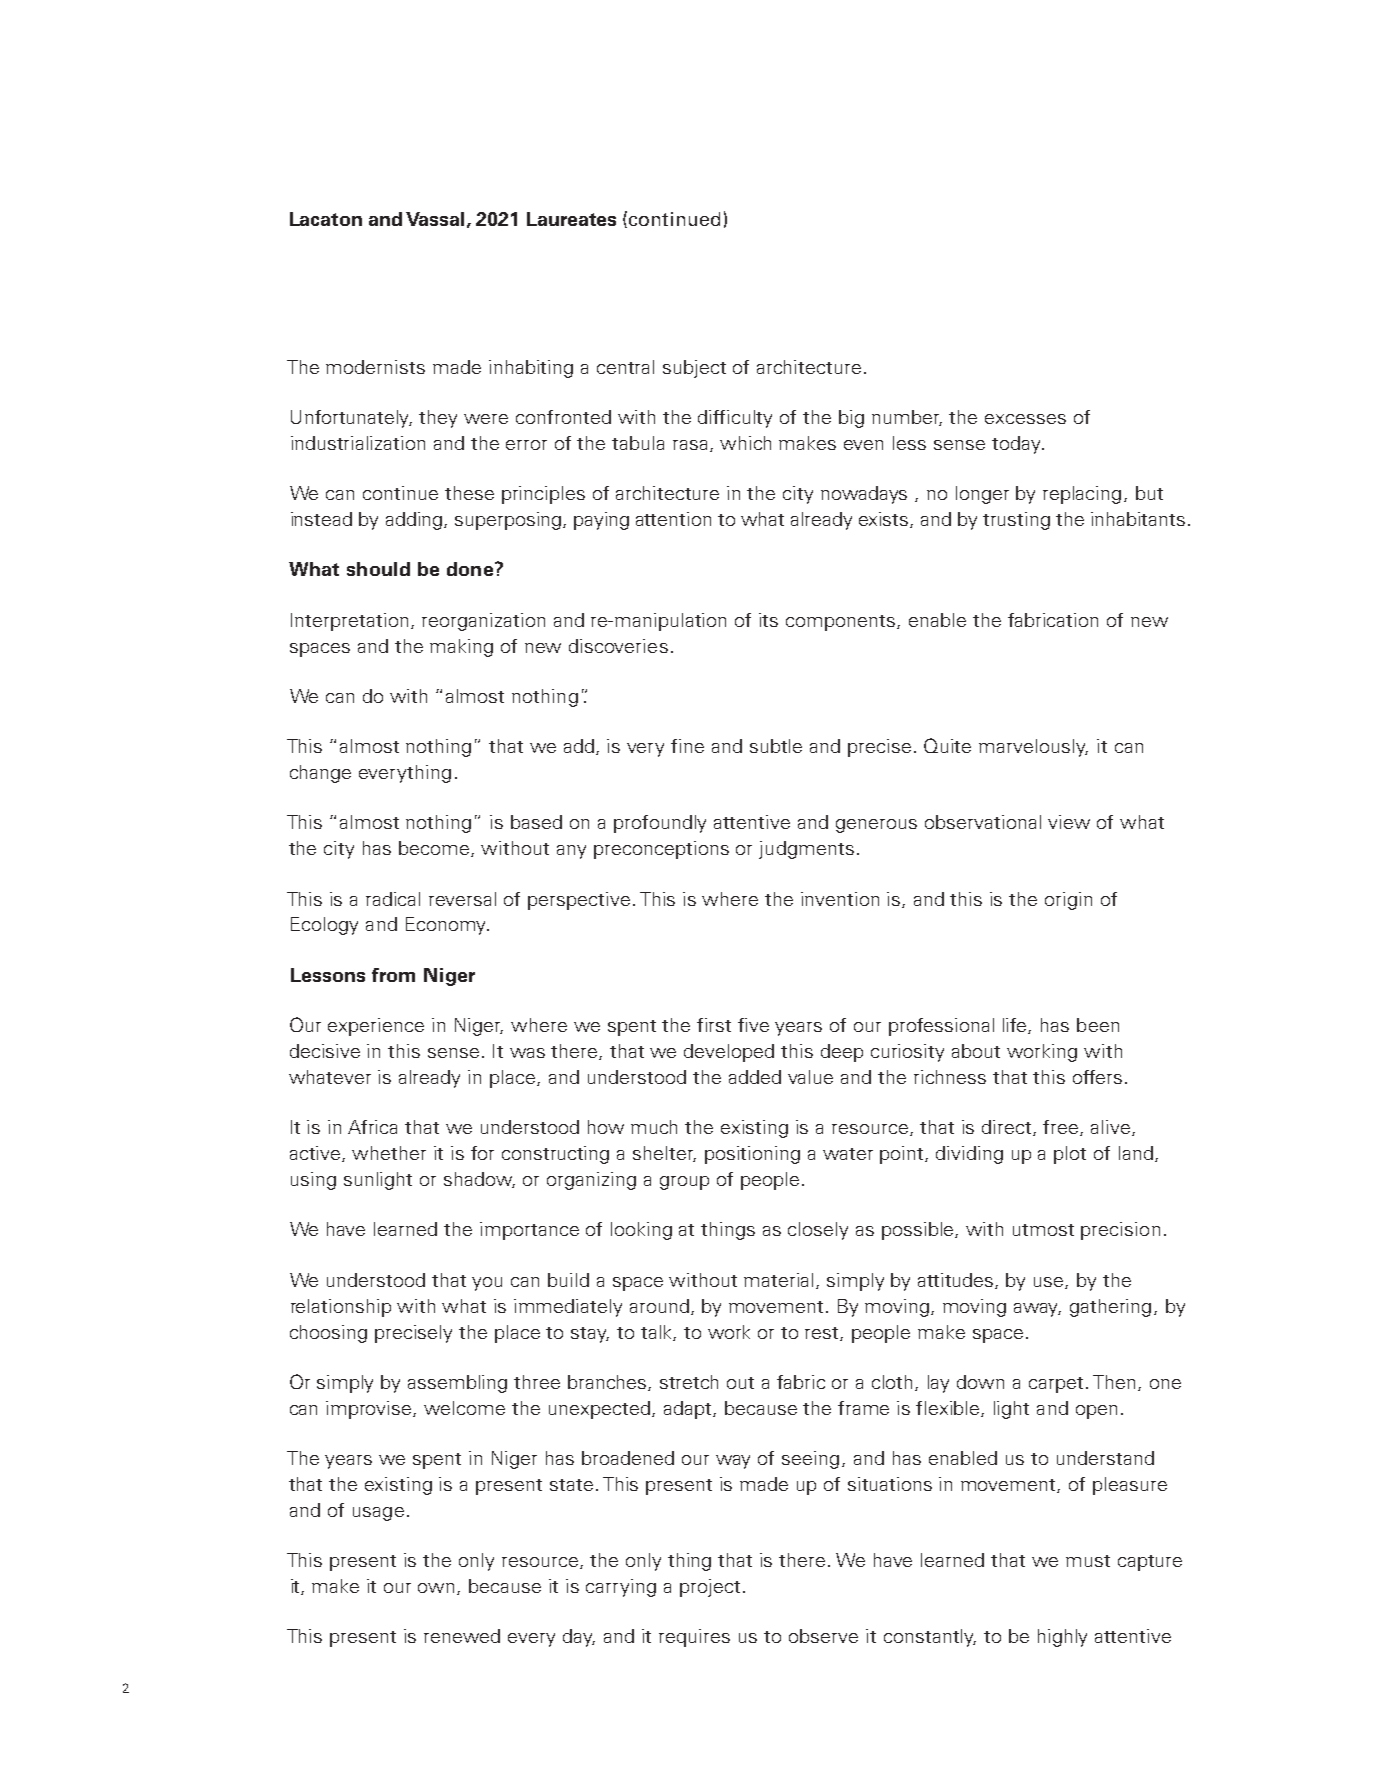  Describe the element at coordinates (752, 1155) in the image. I see `positioning` at that location.
